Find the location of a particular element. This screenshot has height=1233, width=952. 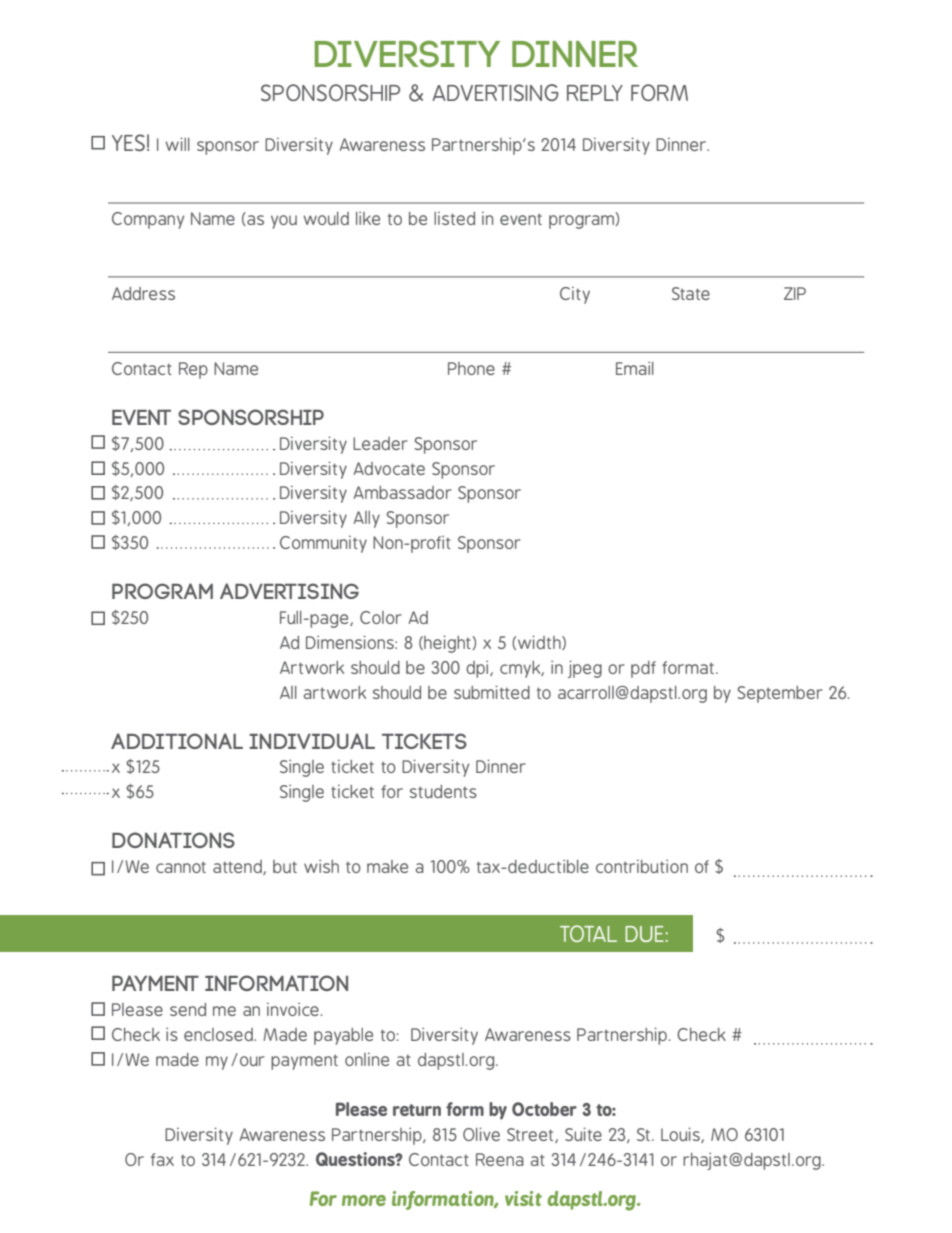

DUE is located at coordinates (644, 934).
